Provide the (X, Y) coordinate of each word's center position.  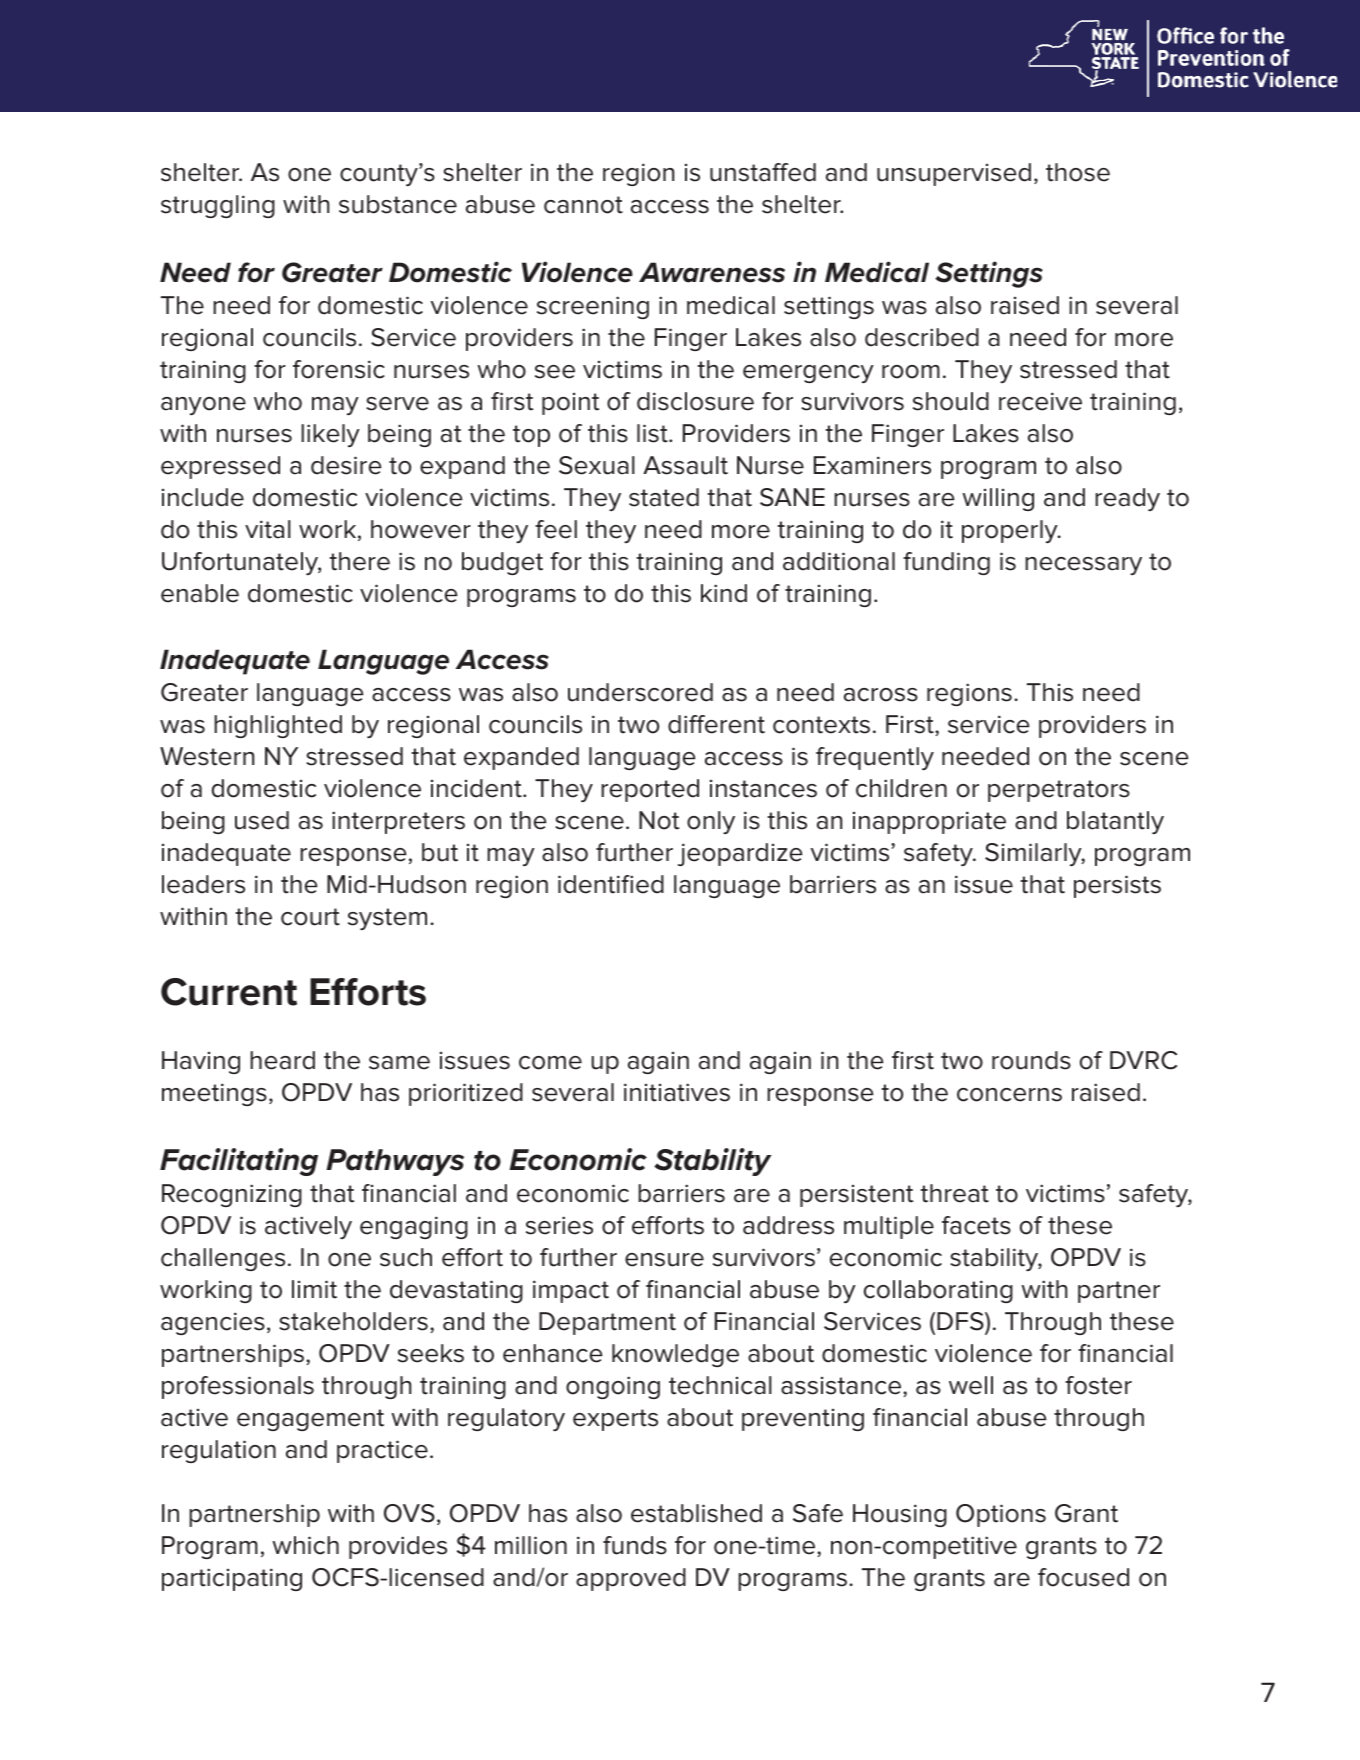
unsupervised (954, 174)
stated (664, 497)
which (305, 1545)
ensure (664, 1260)
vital (268, 529)
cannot (583, 205)
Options (1001, 1515)
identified (611, 884)
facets (976, 1225)
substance (398, 204)
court (310, 917)
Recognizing (232, 1195)
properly (1011, 531)
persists (1117, 886)
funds (635, 1545)
